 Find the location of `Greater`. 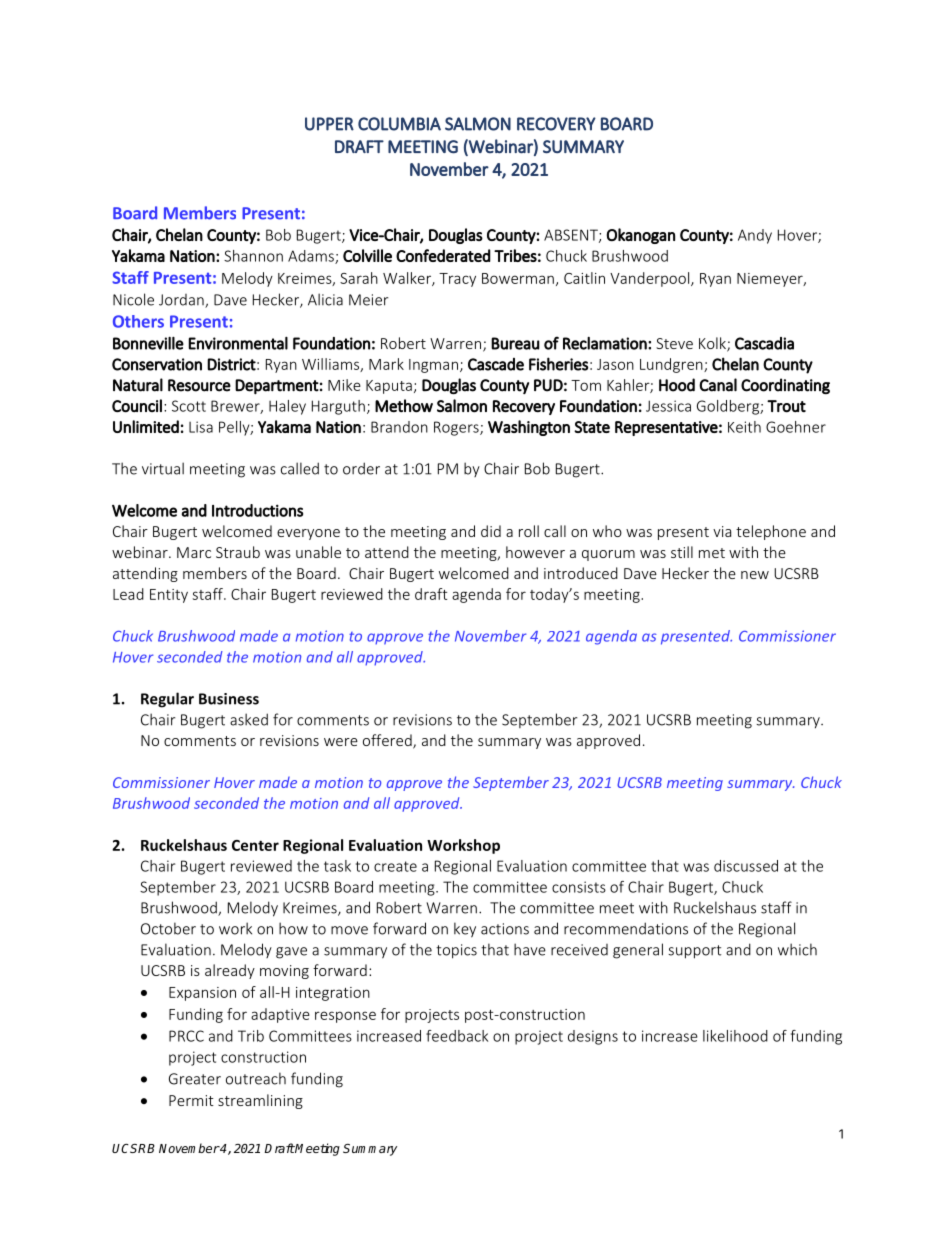

Greater is located at coordinates (195, 1079).
